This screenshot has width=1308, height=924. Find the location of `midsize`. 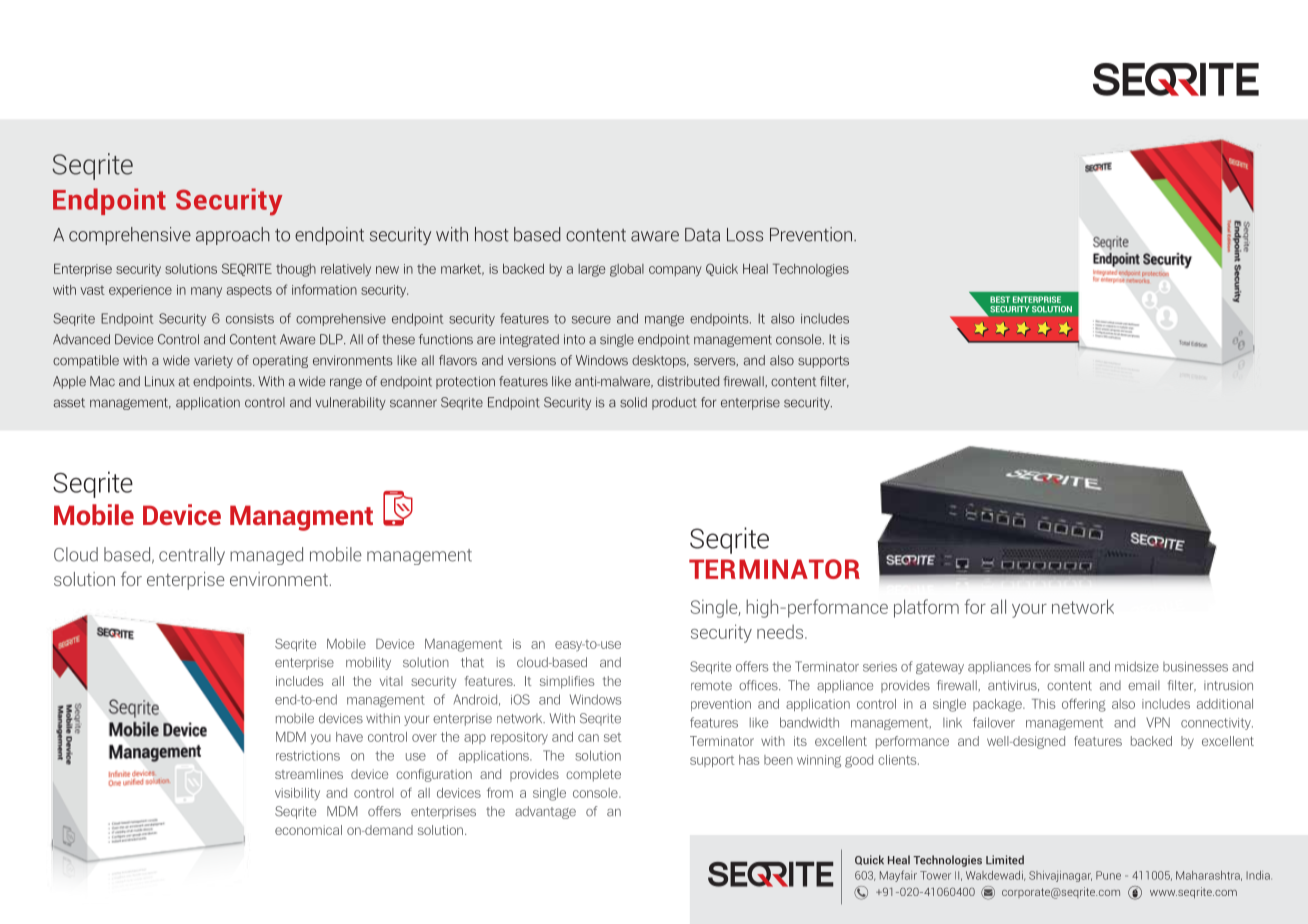

midsize is located at coordinates (1137, 666).
